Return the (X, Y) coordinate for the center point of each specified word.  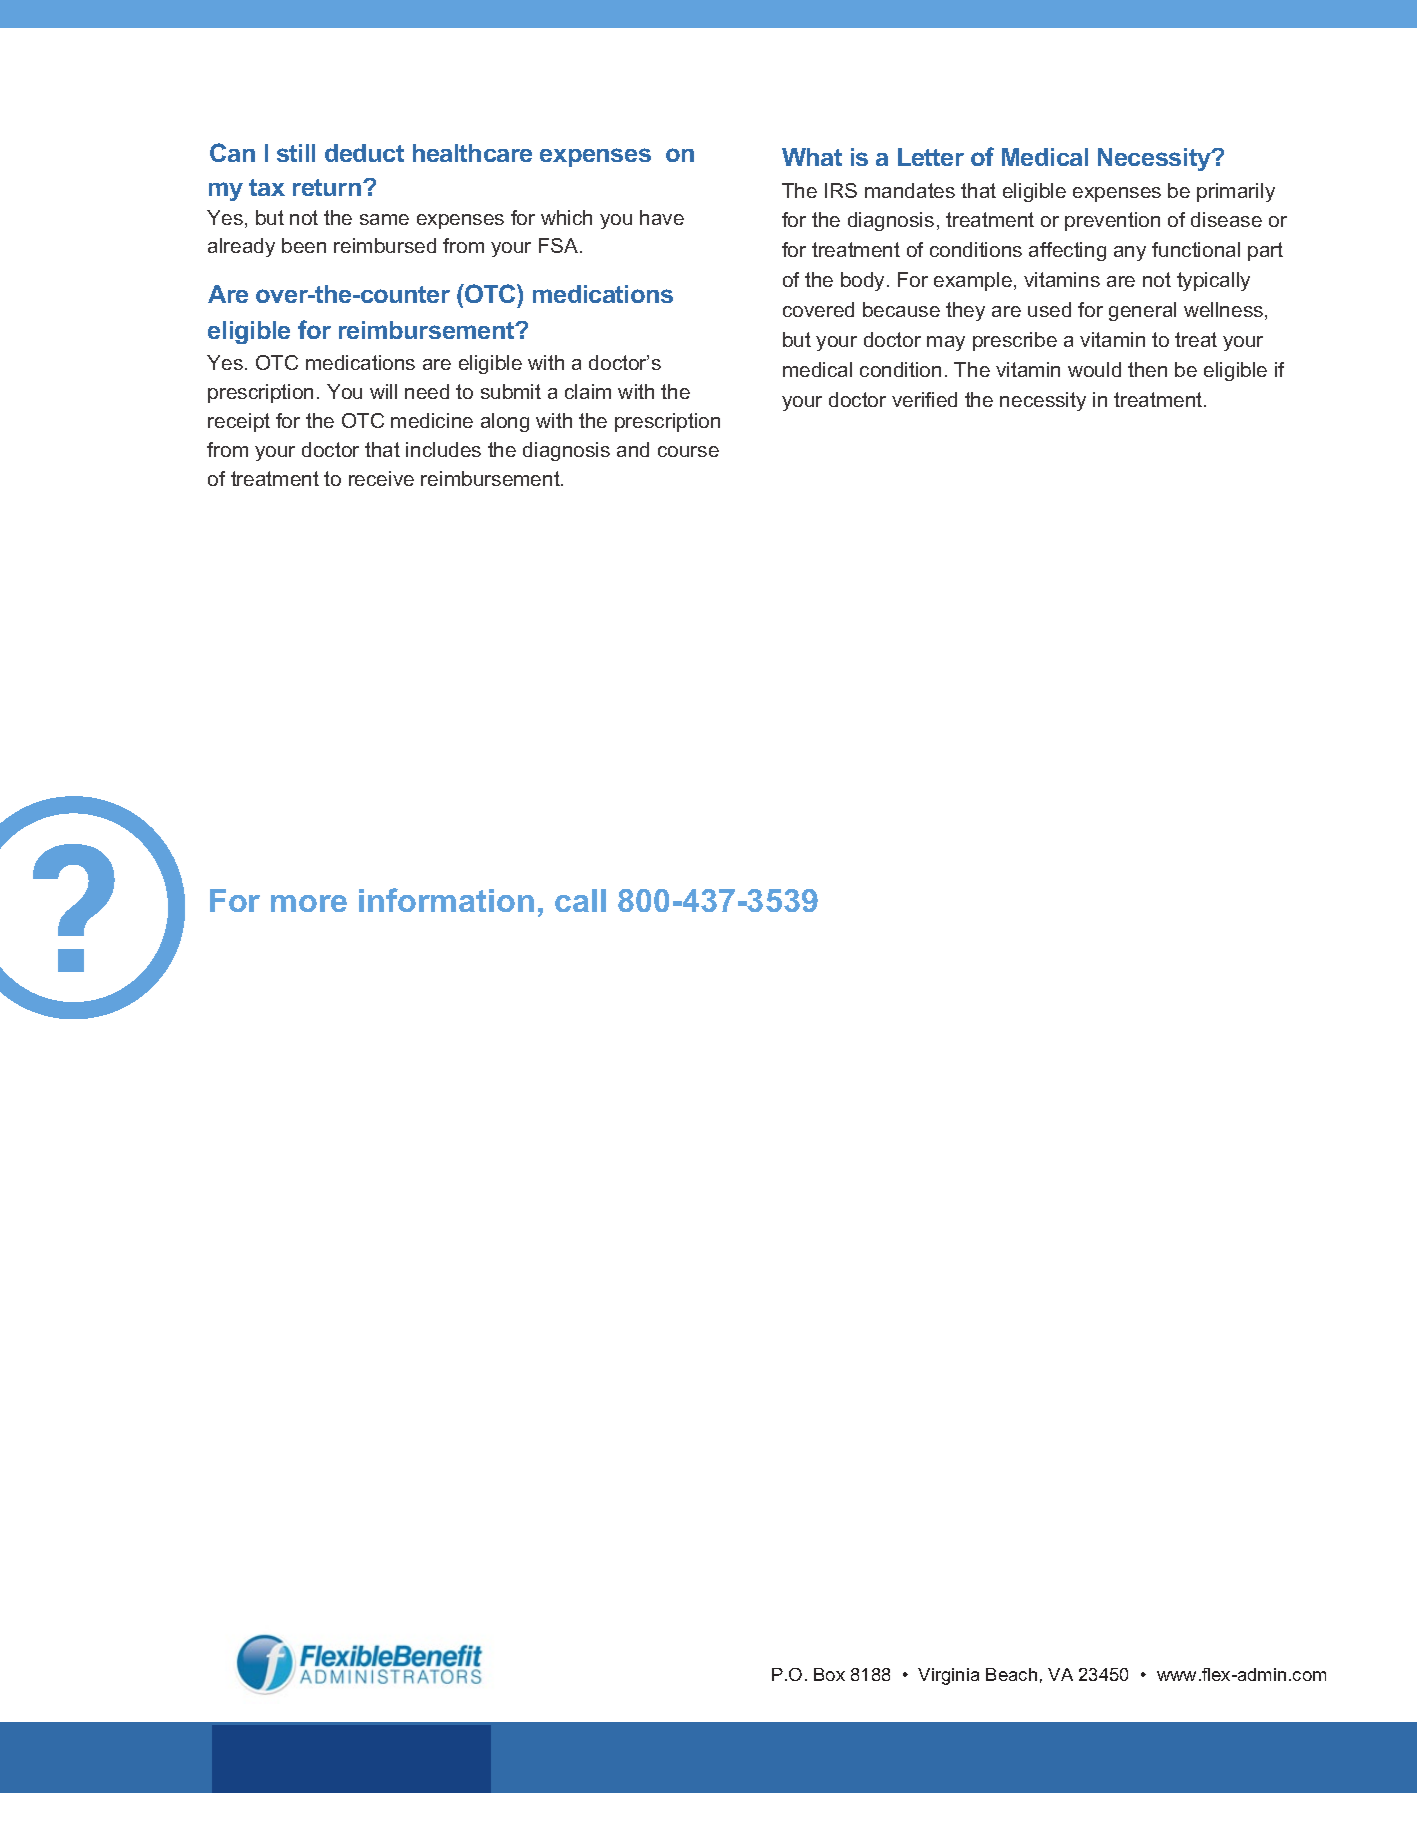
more (309, 903)
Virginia (948, 1676)
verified (924, 399)
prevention (1112, 221)
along (505, 422)
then (1147, 369)
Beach (1011, 1674)
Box (829, 1674)
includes (443, 449)
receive (381, 478)
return (328, 187)
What (812, 157)
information (446, 900)
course (688, 451)
